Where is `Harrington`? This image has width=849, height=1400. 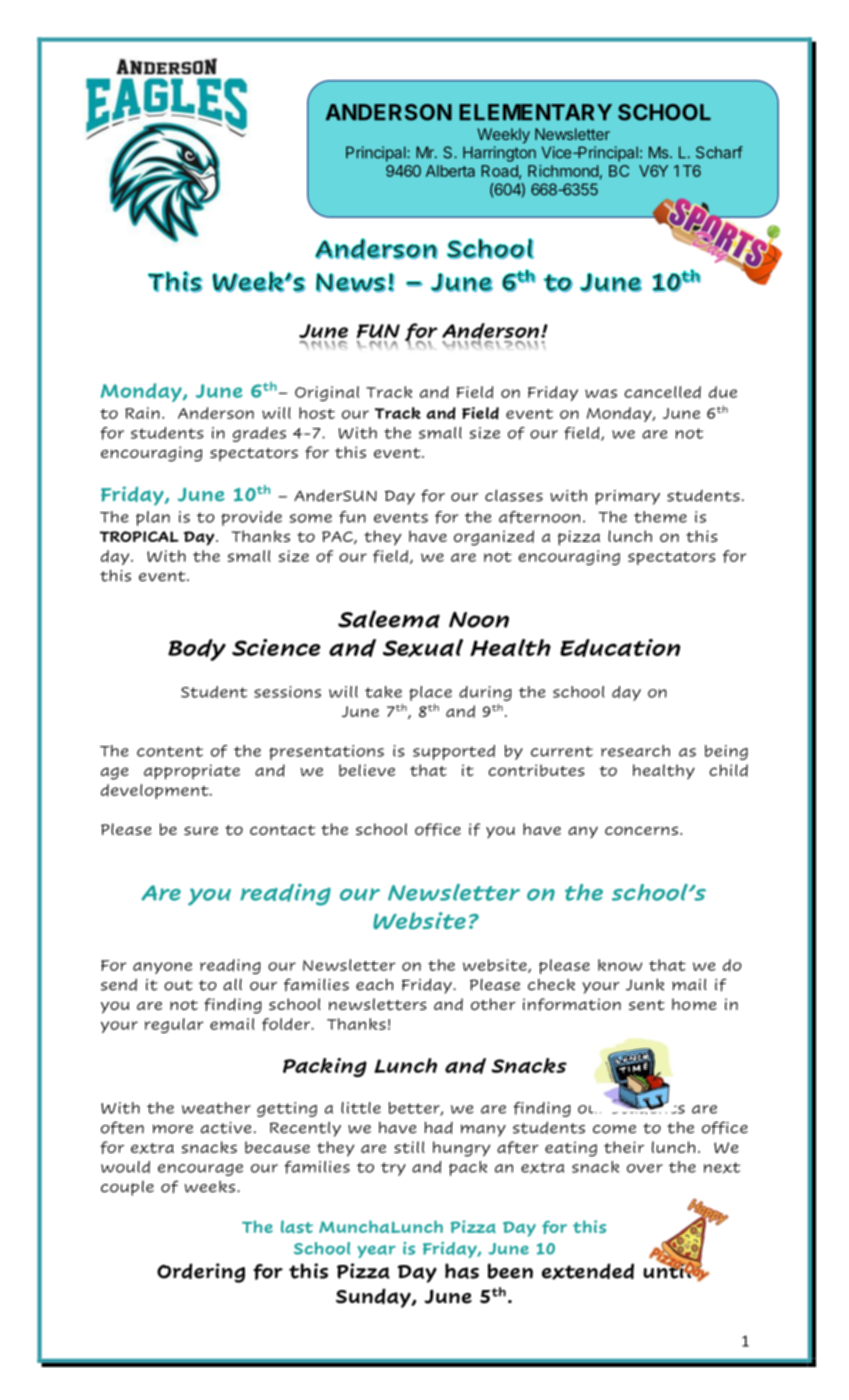
Harrington is located at coordinates (499, 154).
